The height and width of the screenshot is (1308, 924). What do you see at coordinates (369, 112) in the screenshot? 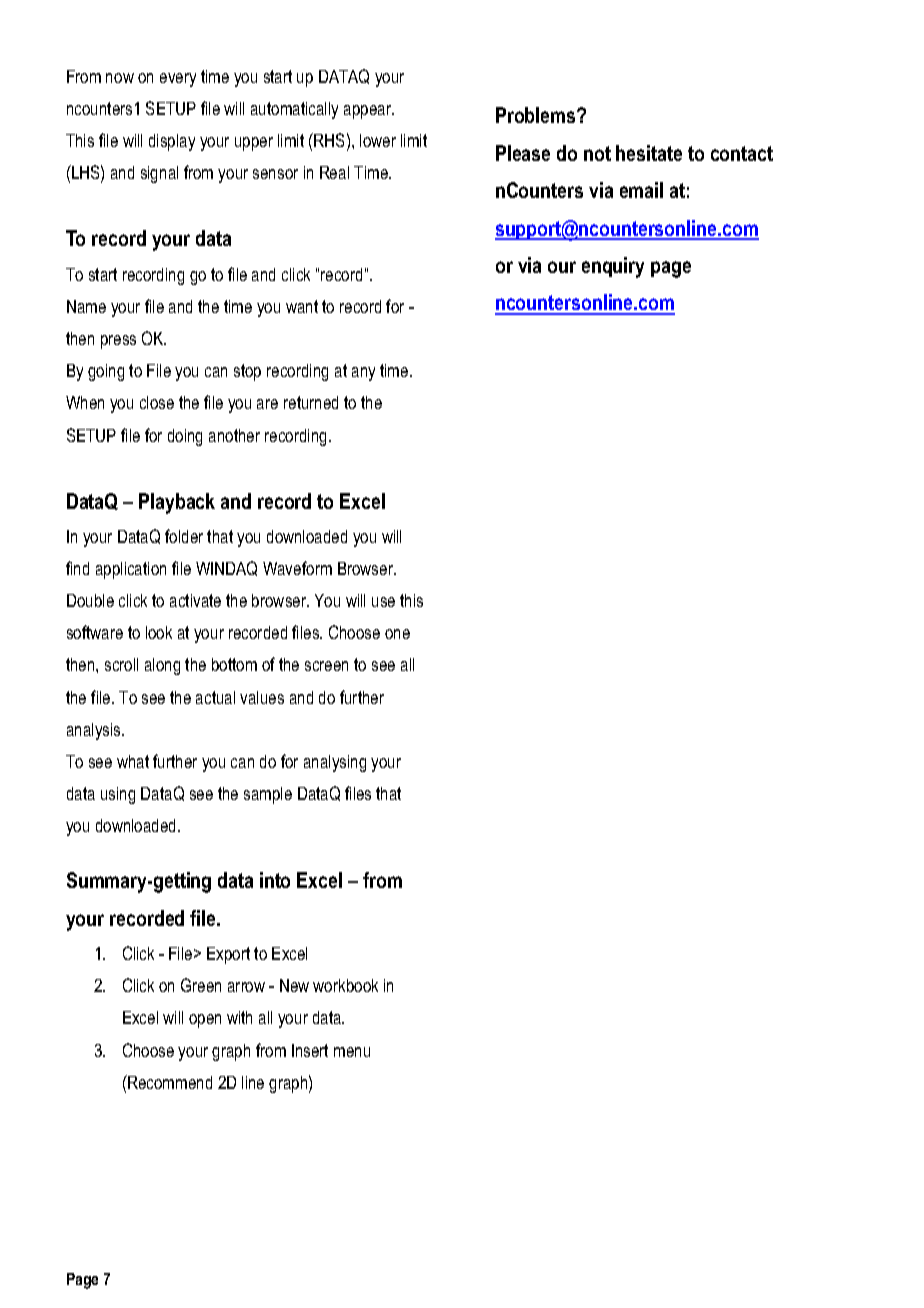
I see `appear` at bounding box center [369, 112].
